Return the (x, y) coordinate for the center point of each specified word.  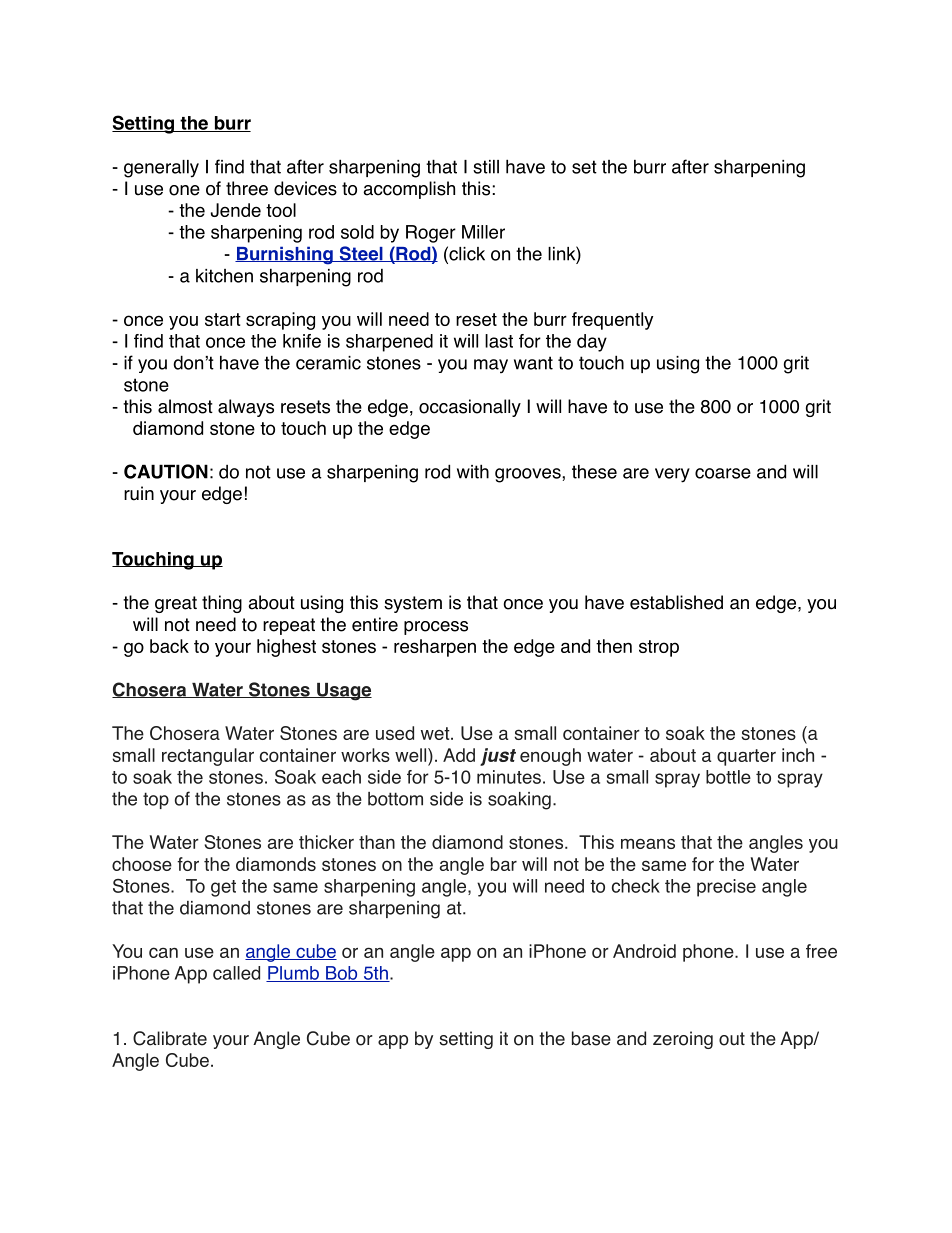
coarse (723, 473)
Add (459, 755)
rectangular (208, 757)
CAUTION (166, 471)
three (247, 188)
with (473, 471)
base (591, 1038)
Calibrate (170, 1038)
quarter (746, 757)
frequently (612, 321)
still (486, 167)
